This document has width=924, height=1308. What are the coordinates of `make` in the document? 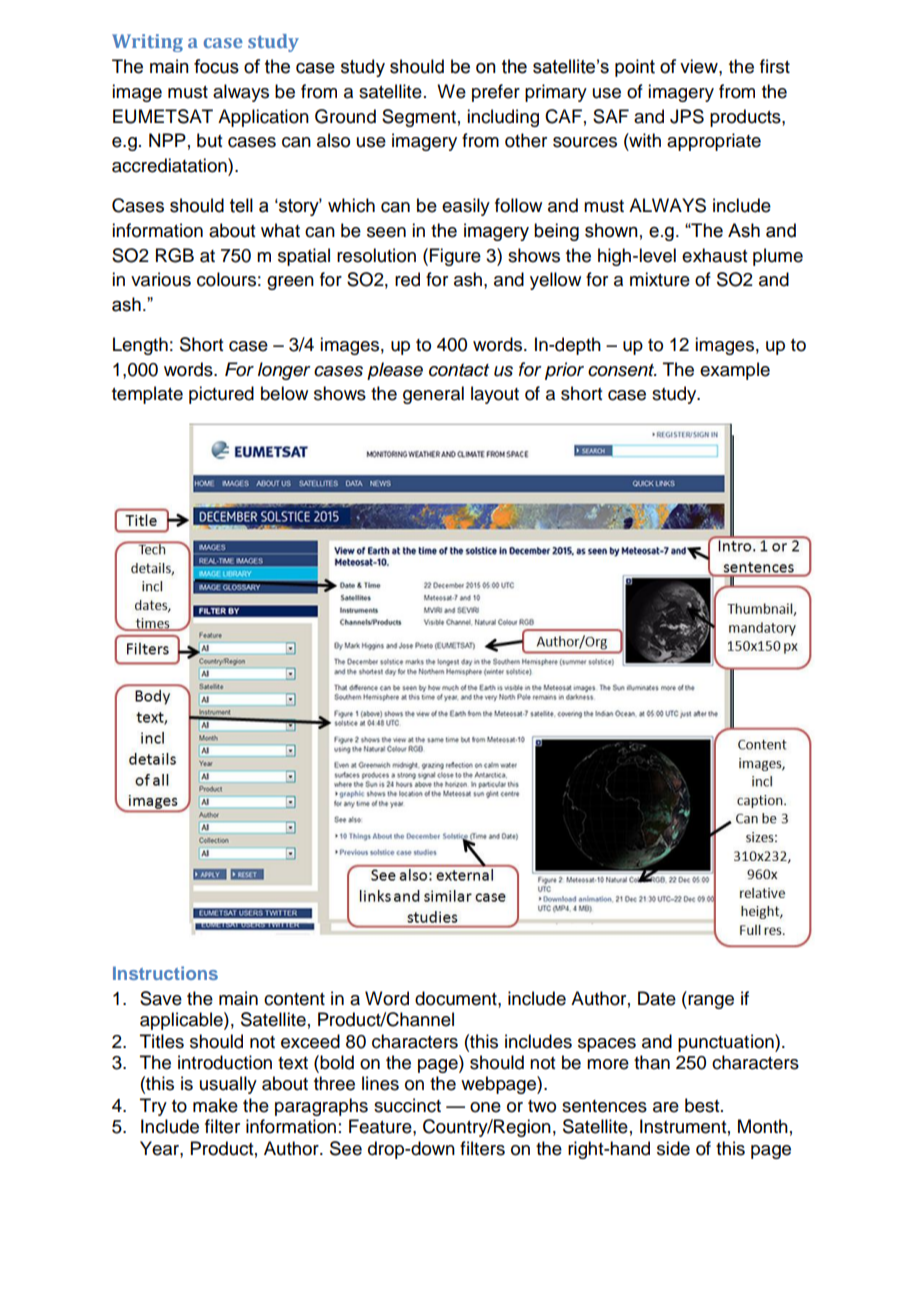 It's located at (215, 1105).
